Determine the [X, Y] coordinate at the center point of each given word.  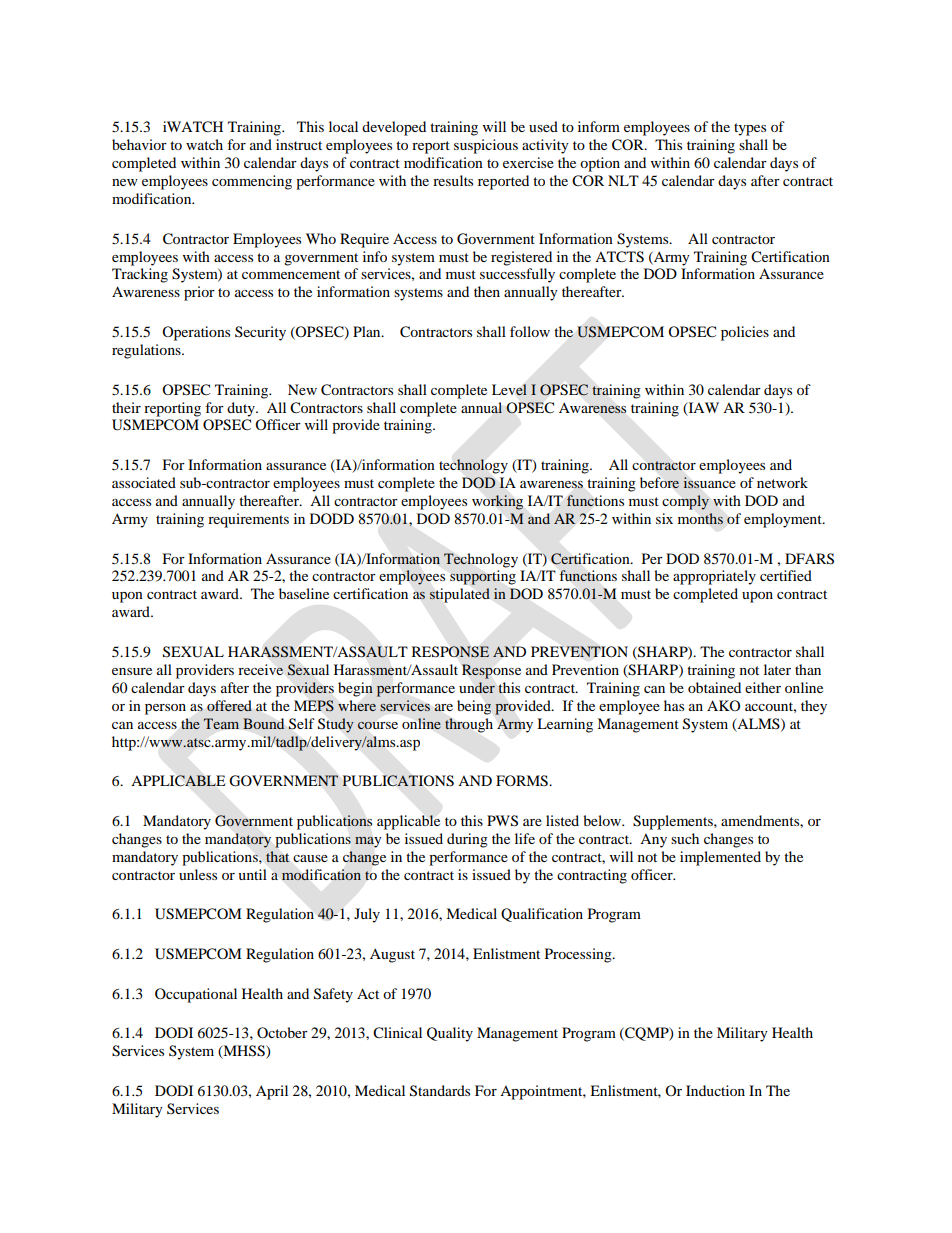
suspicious [486, 146]
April [272, 1092]
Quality [450, 1034]
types [750, 129]
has [674, 705]
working [497, 502]
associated [144, 482]
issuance [709, 483]
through [469, 725]
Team [221, 723]
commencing [252, 182]
